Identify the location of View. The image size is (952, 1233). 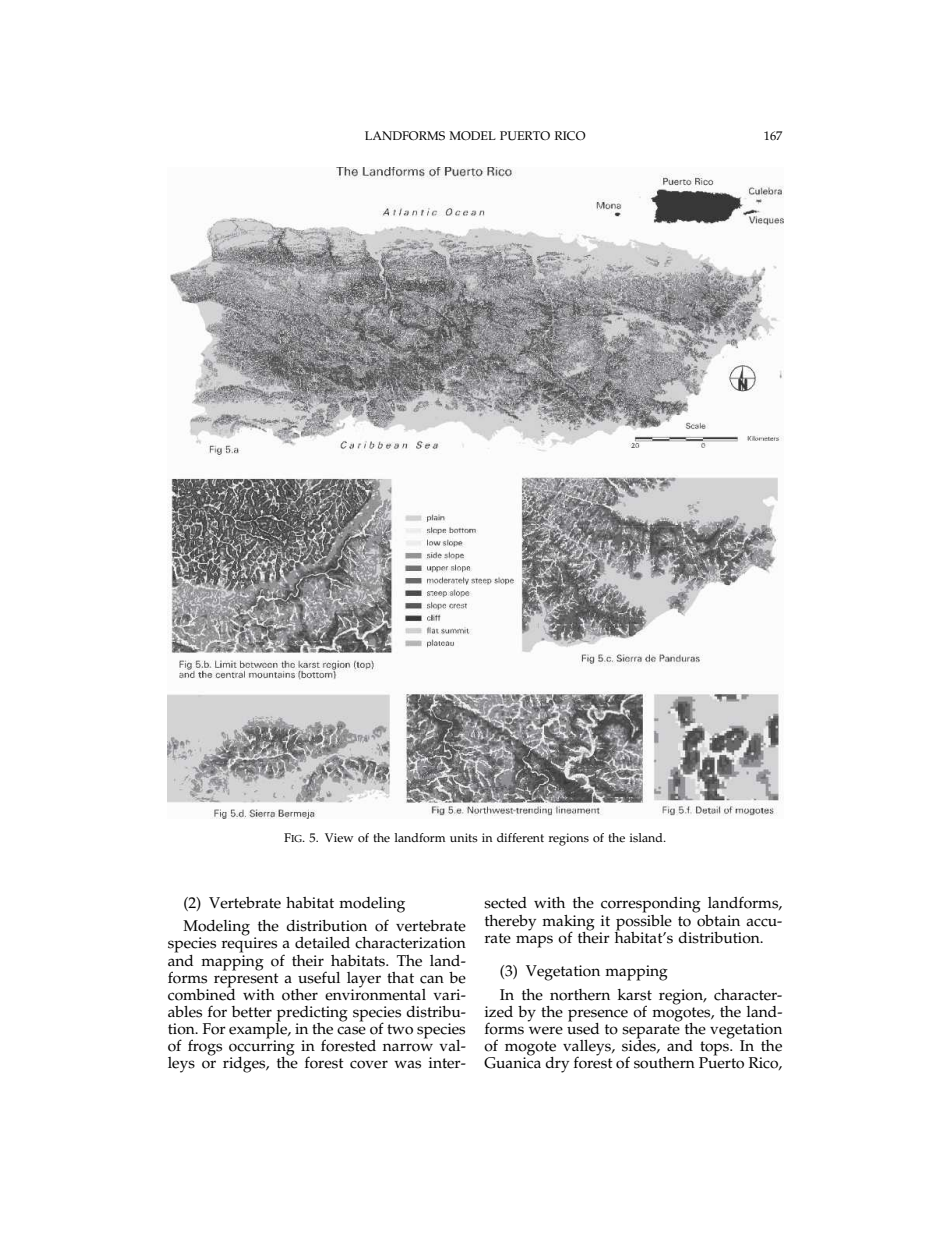
(339, 838).
